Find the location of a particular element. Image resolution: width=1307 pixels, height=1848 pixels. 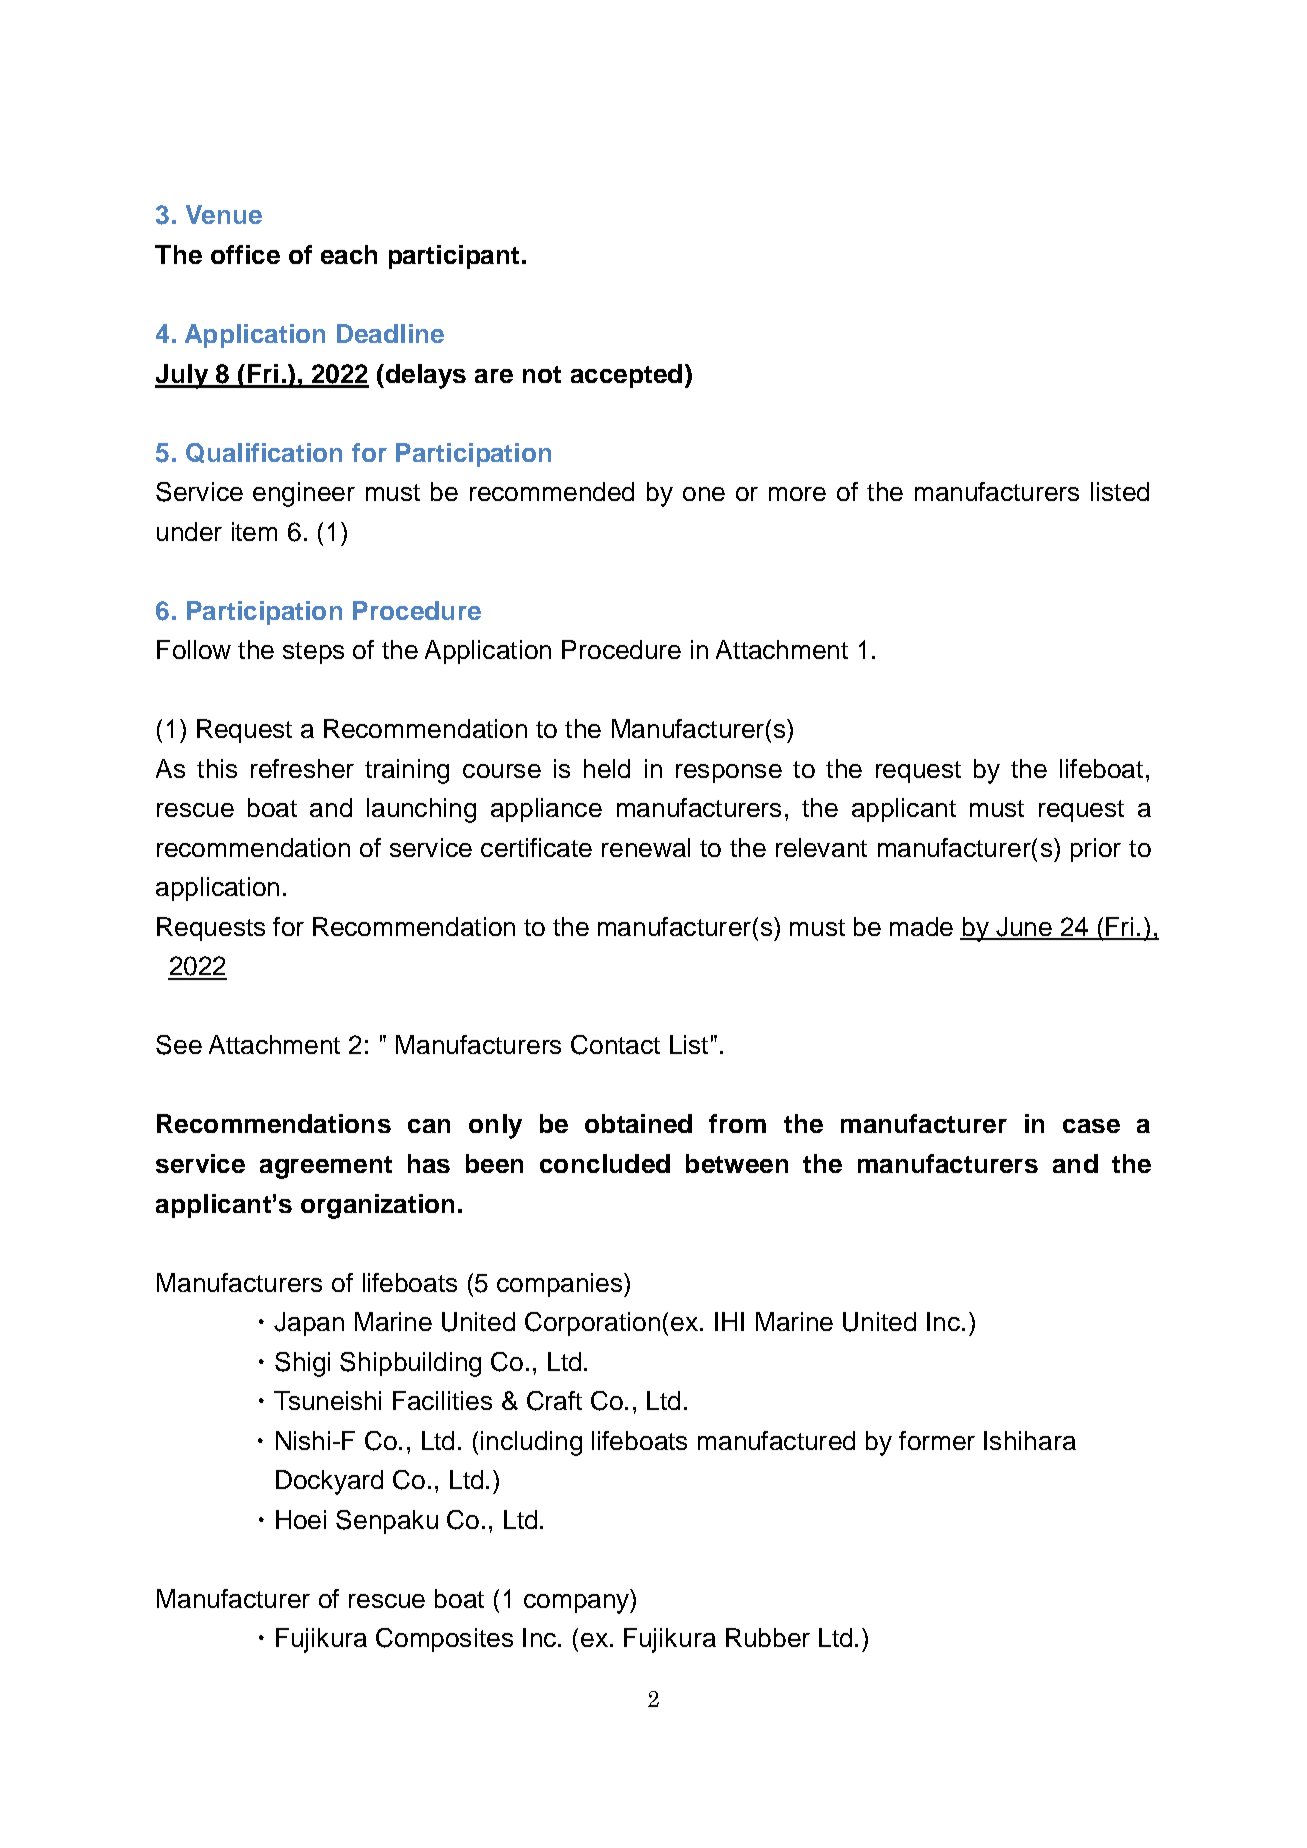

office is located at coordinates (245, 254).
